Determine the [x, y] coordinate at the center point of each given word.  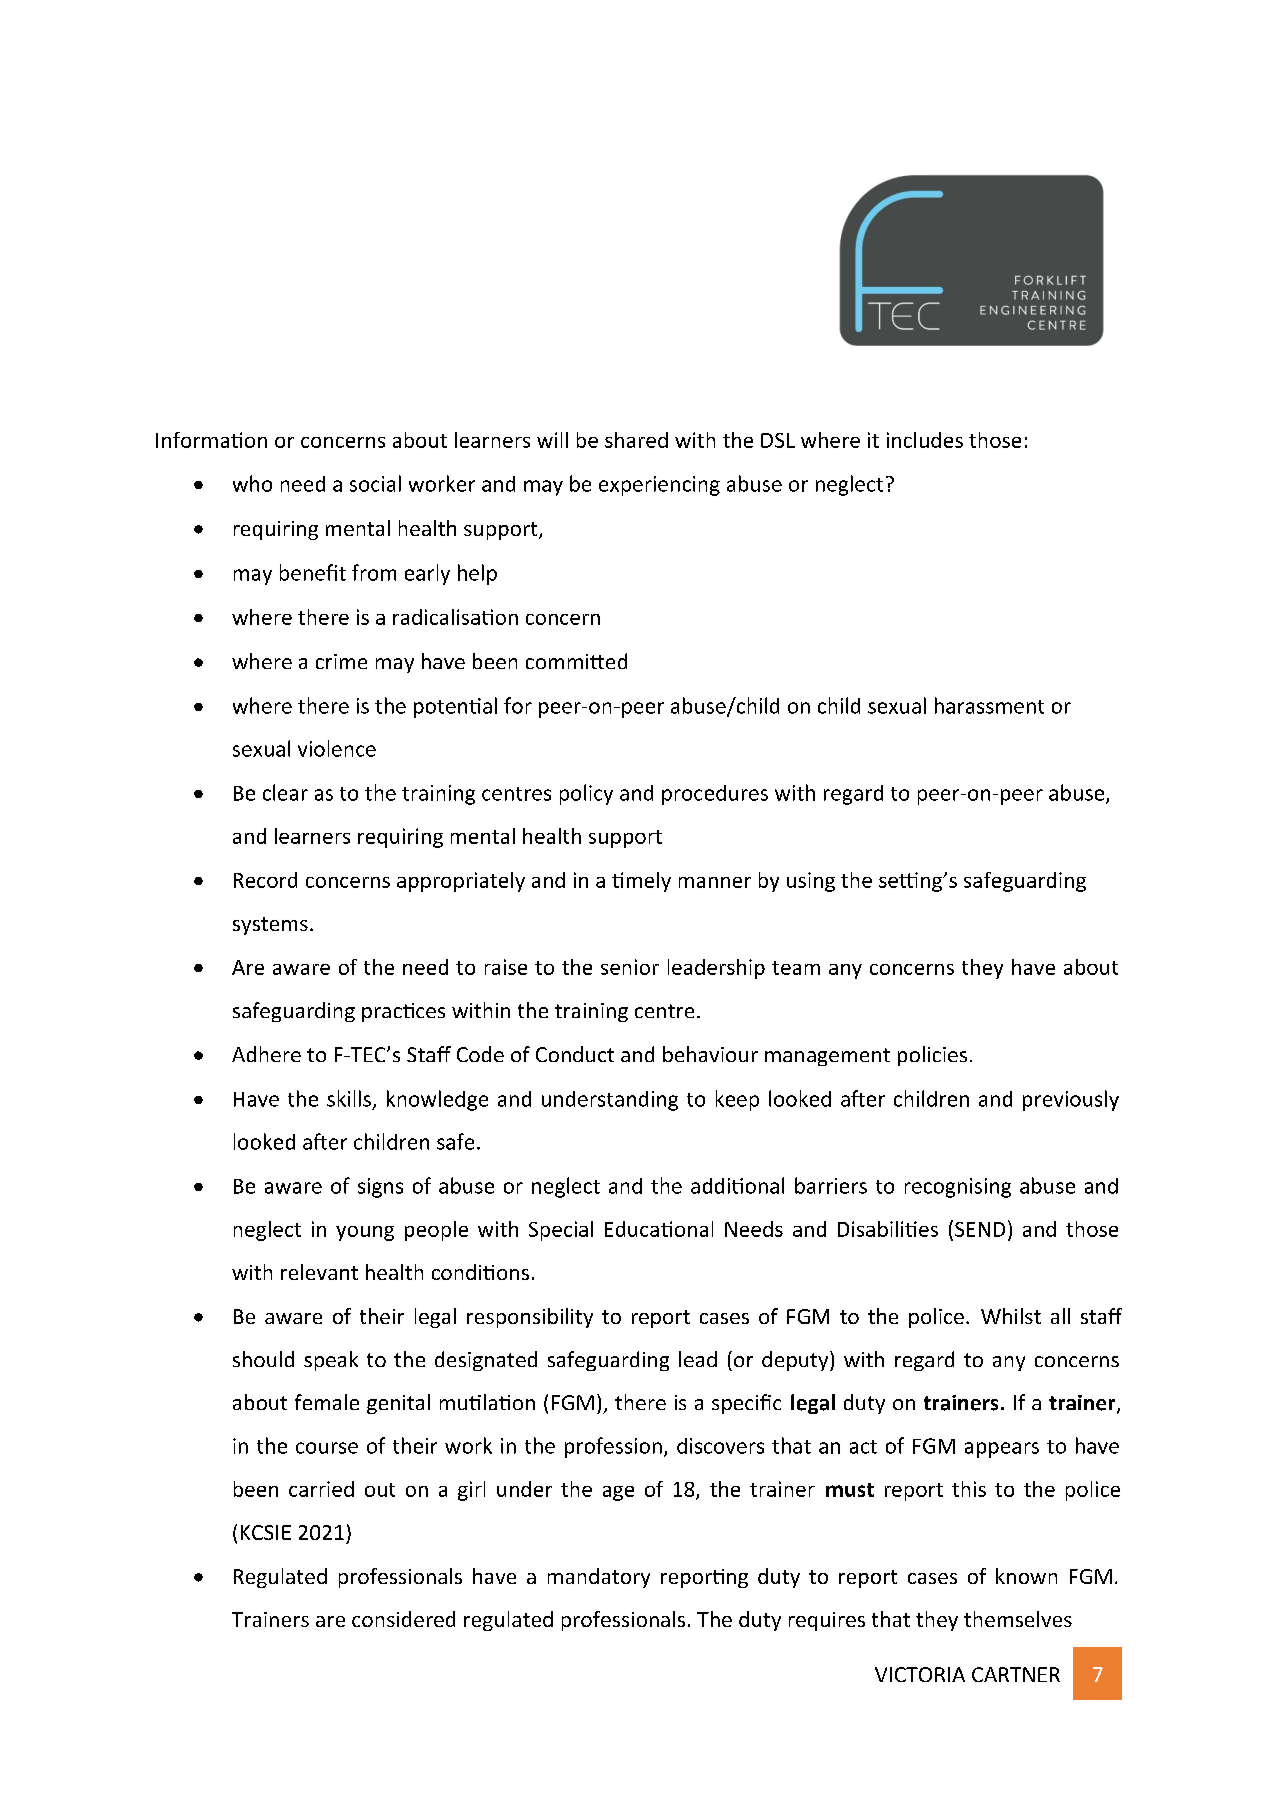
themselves [1018, 1619]
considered [403, 1619]
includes [925, 440]
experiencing [659, 486]
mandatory [599, 1578]
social [375, 483]
